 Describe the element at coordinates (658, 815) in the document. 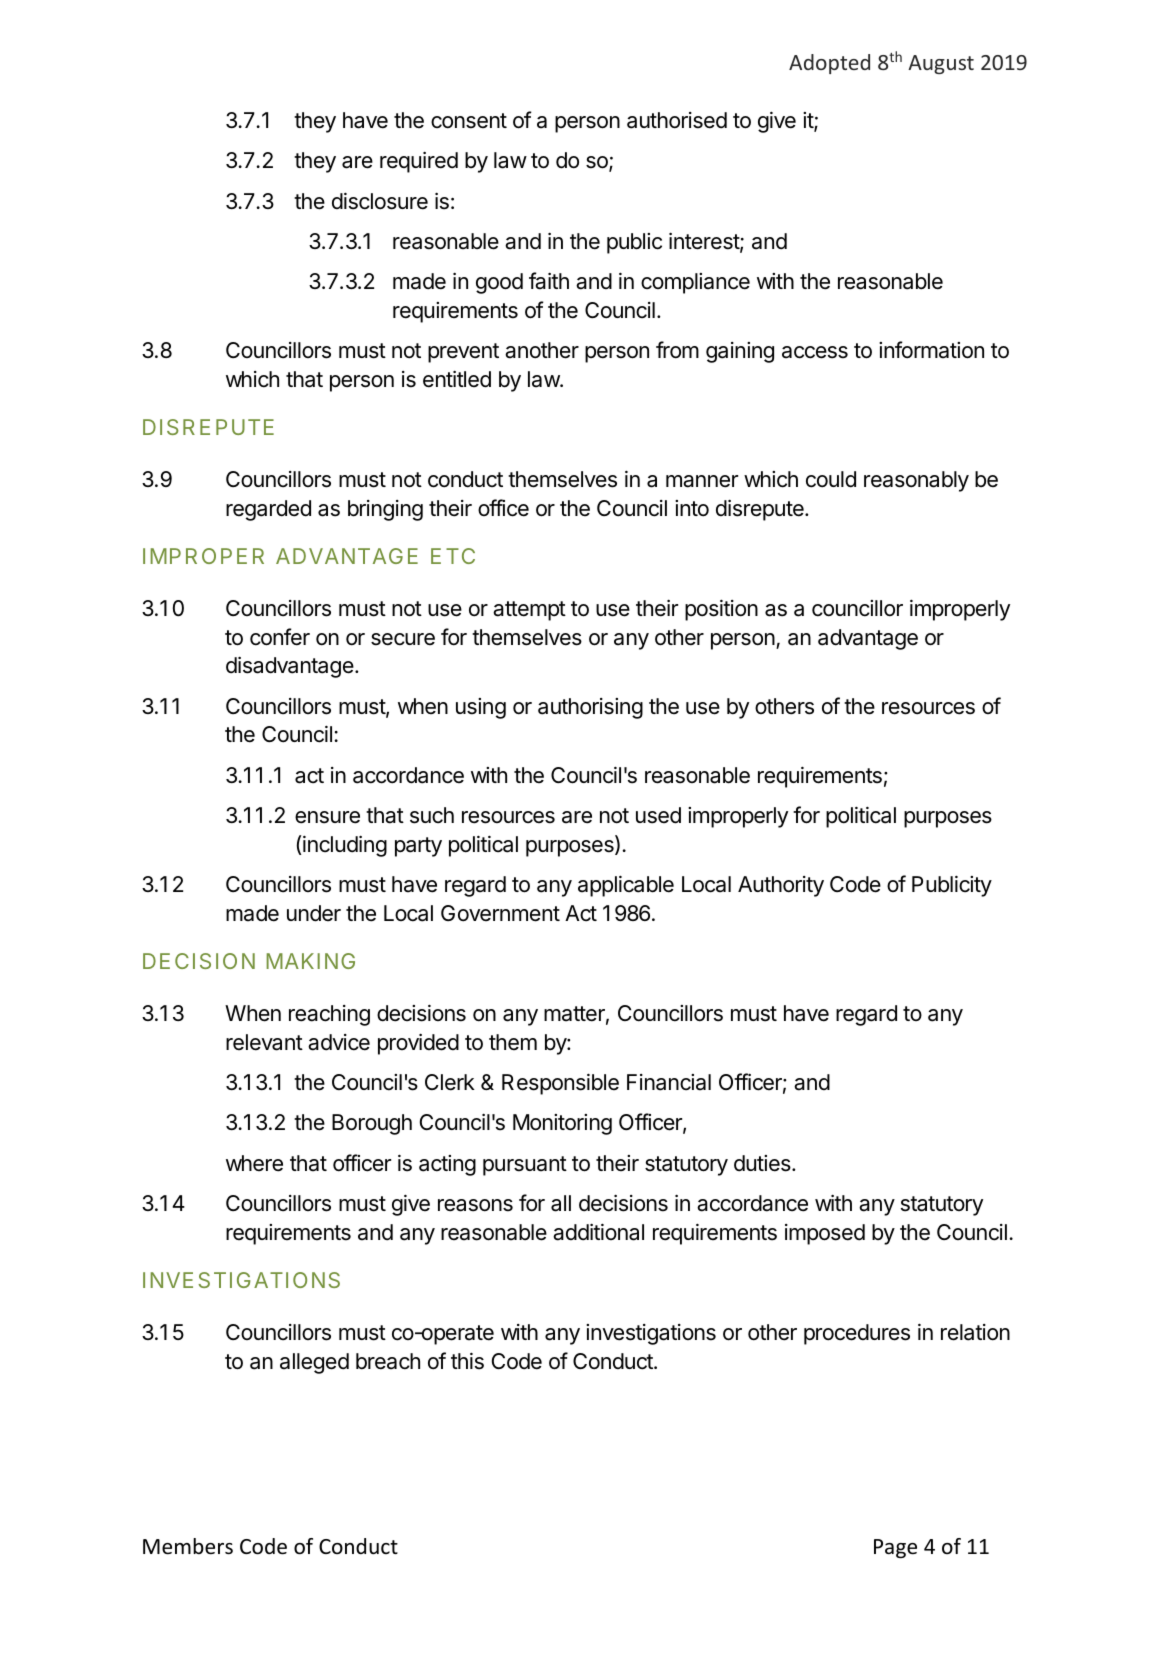

I see `used` at that location.
